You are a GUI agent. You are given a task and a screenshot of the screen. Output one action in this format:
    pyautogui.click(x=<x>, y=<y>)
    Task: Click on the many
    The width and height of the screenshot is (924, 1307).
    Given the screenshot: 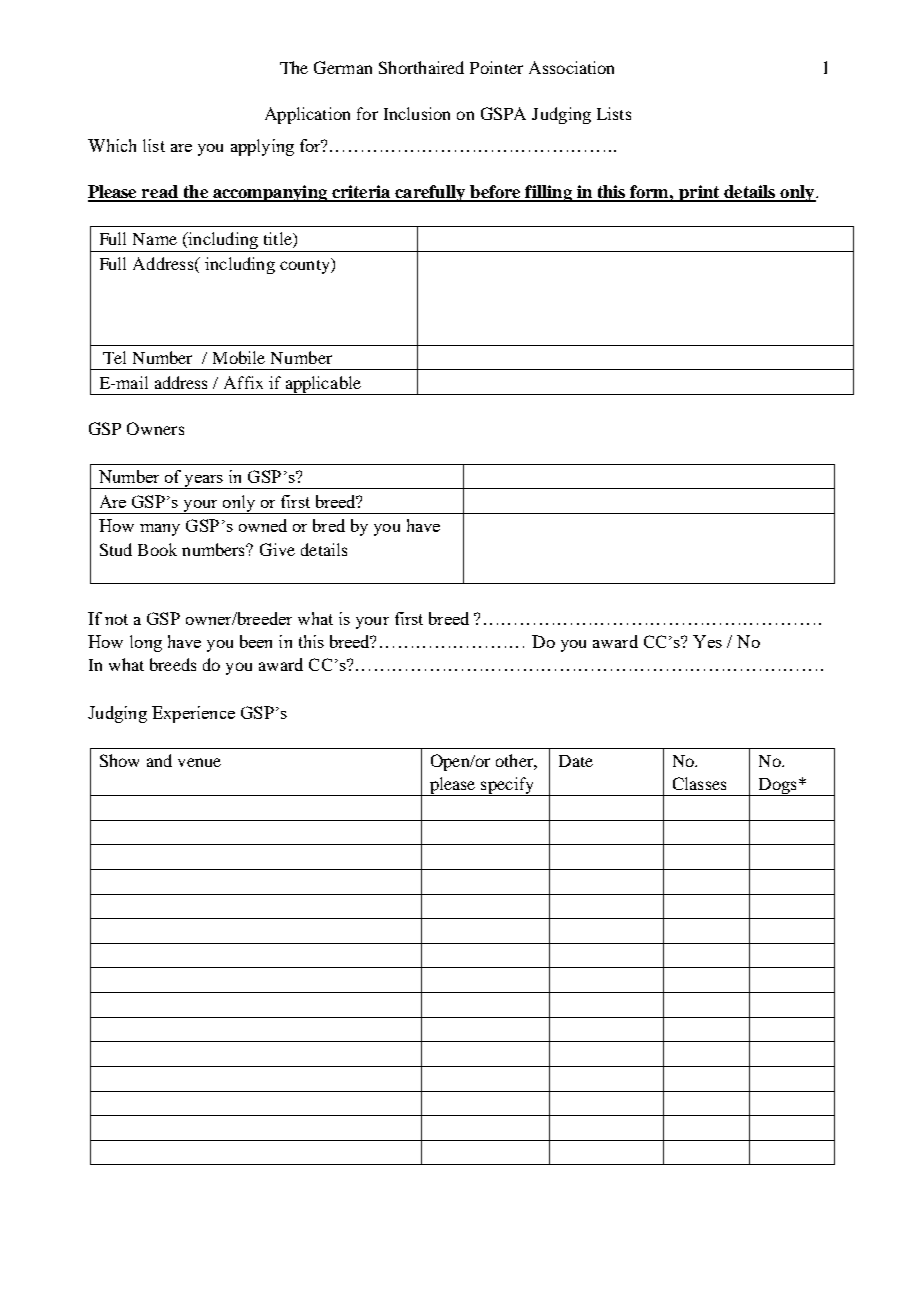 What is the action you would take?
    pyautogui.click(x=160, y=530)
